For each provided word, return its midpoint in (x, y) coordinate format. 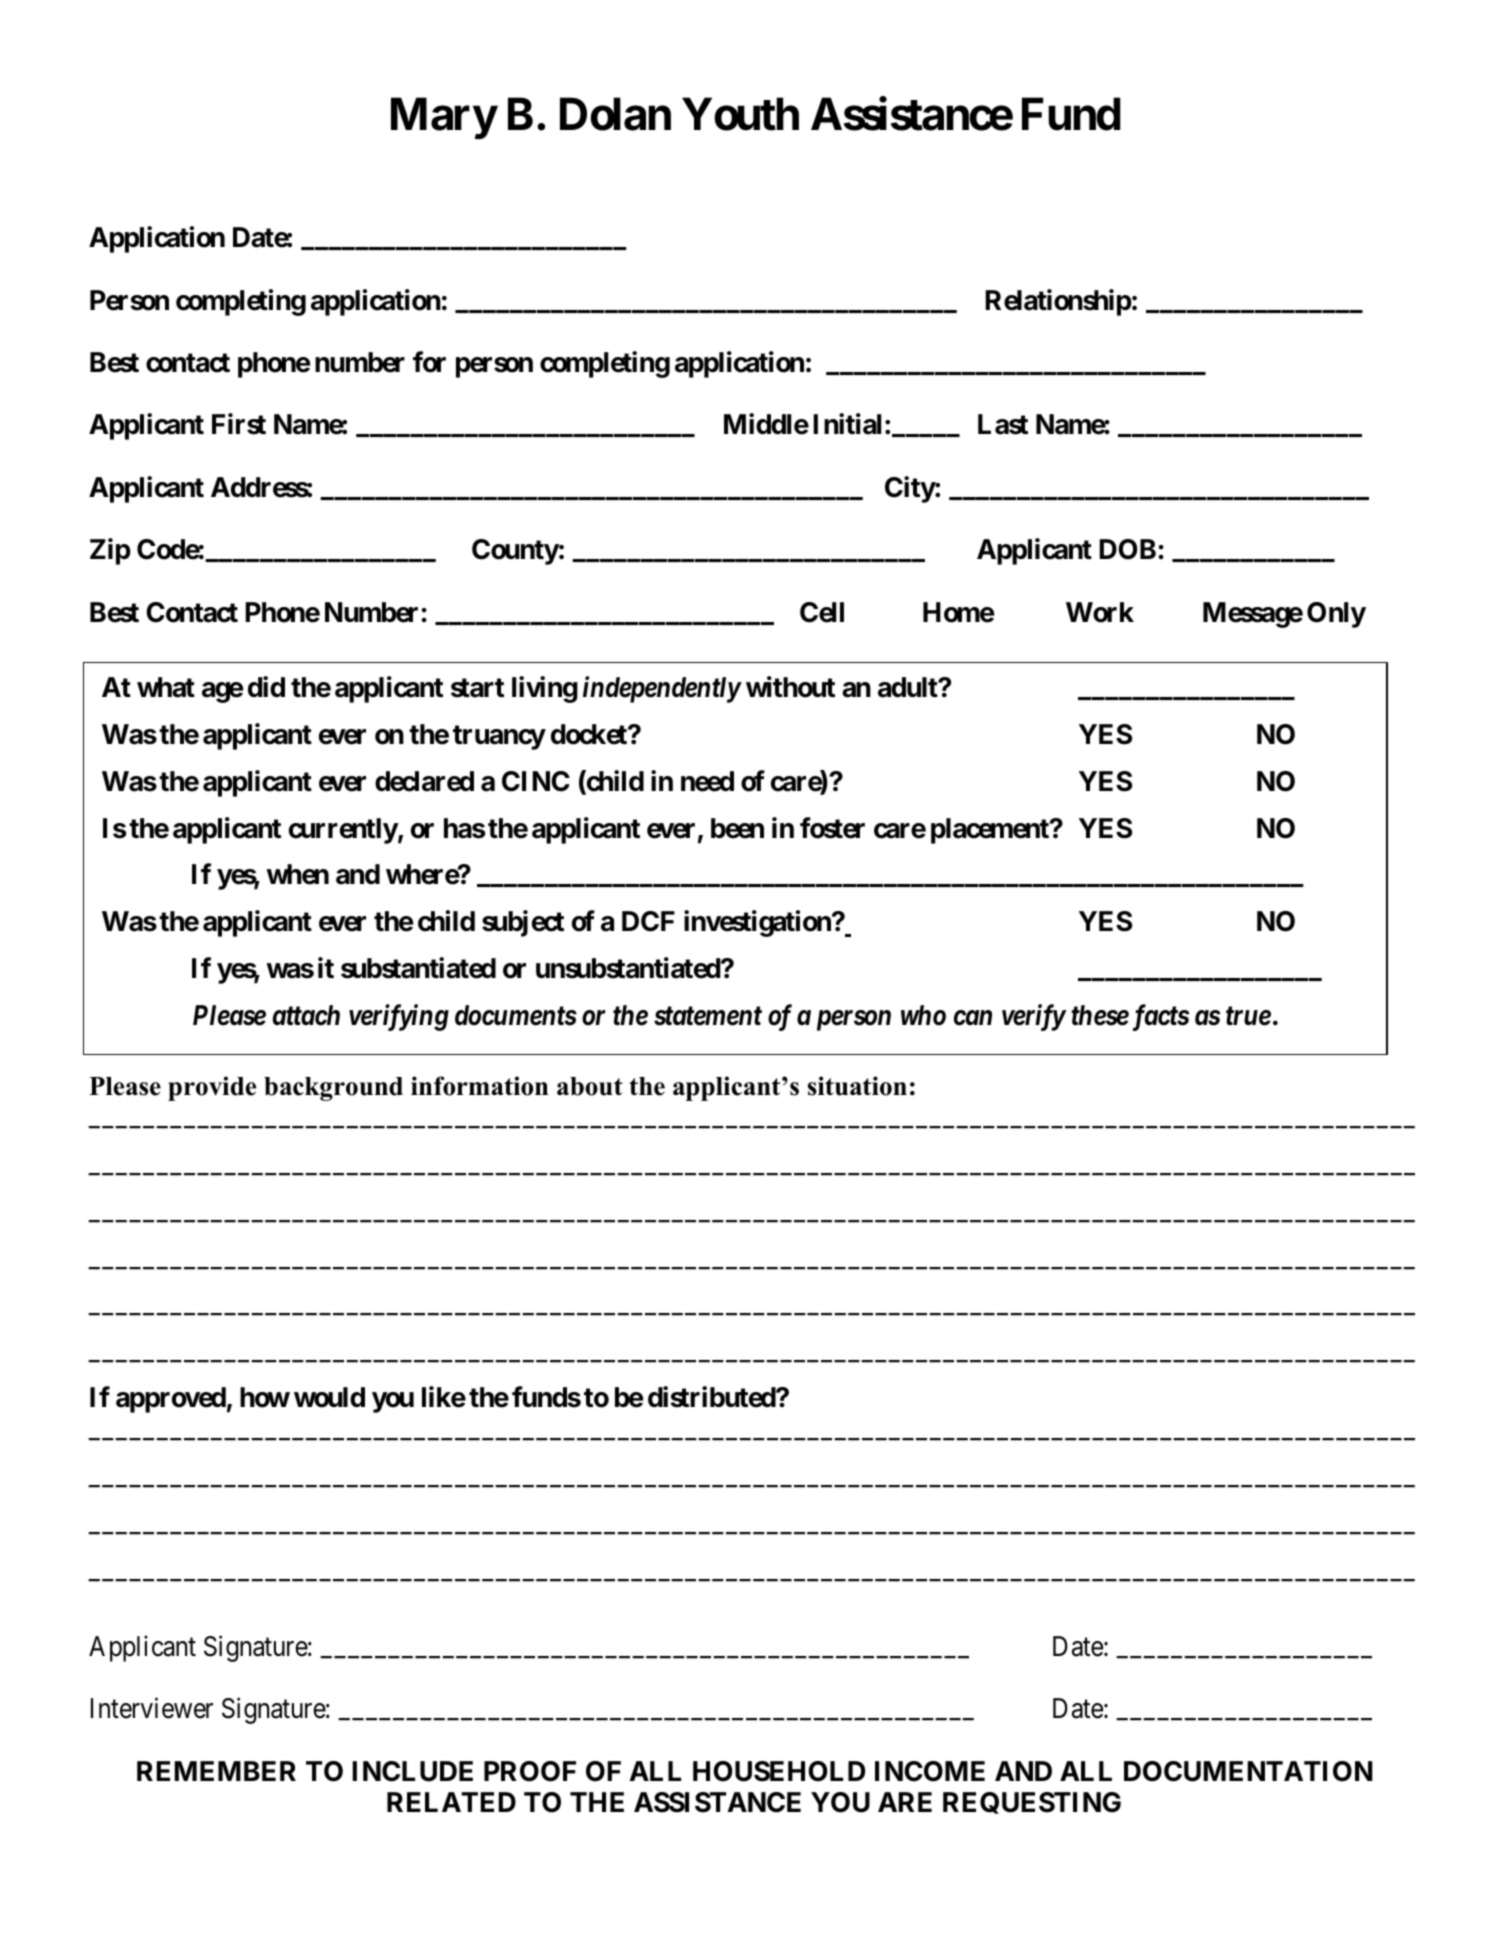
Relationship (1058, 302)
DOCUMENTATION (1248, 1771)
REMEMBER (216, 1771)
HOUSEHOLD (779, 1771)
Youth (740, 114)
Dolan (615, 114)
